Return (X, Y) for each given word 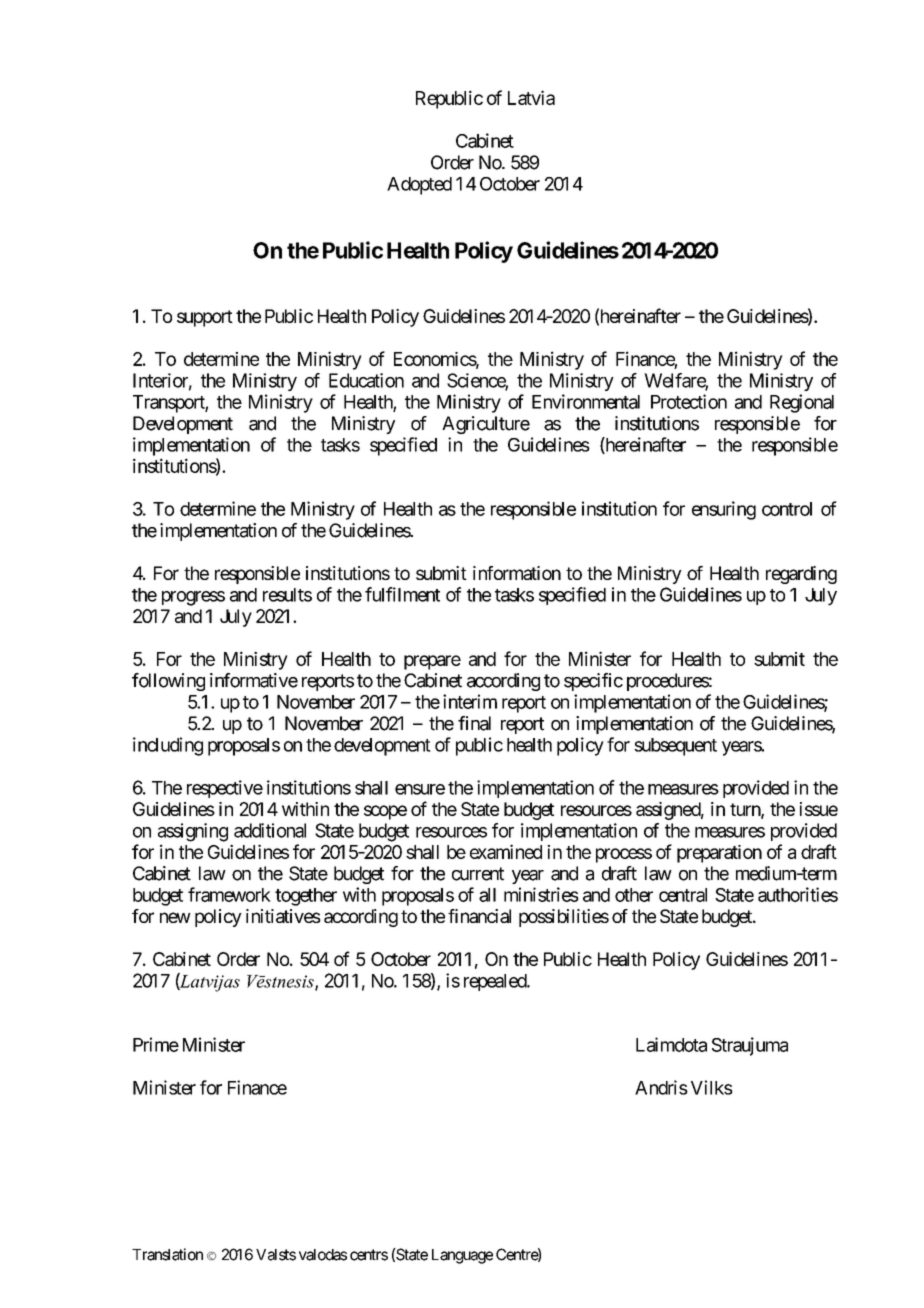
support (205, 318)
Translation (167, 1254)
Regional (802, 403)
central (683, 895)
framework (229, 894)
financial (479, 916)
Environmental (586, 401)
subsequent (675, 747)
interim (470, 701)
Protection (689, 401)
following (168, 682)
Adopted (419, 186)
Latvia (531, 97)
